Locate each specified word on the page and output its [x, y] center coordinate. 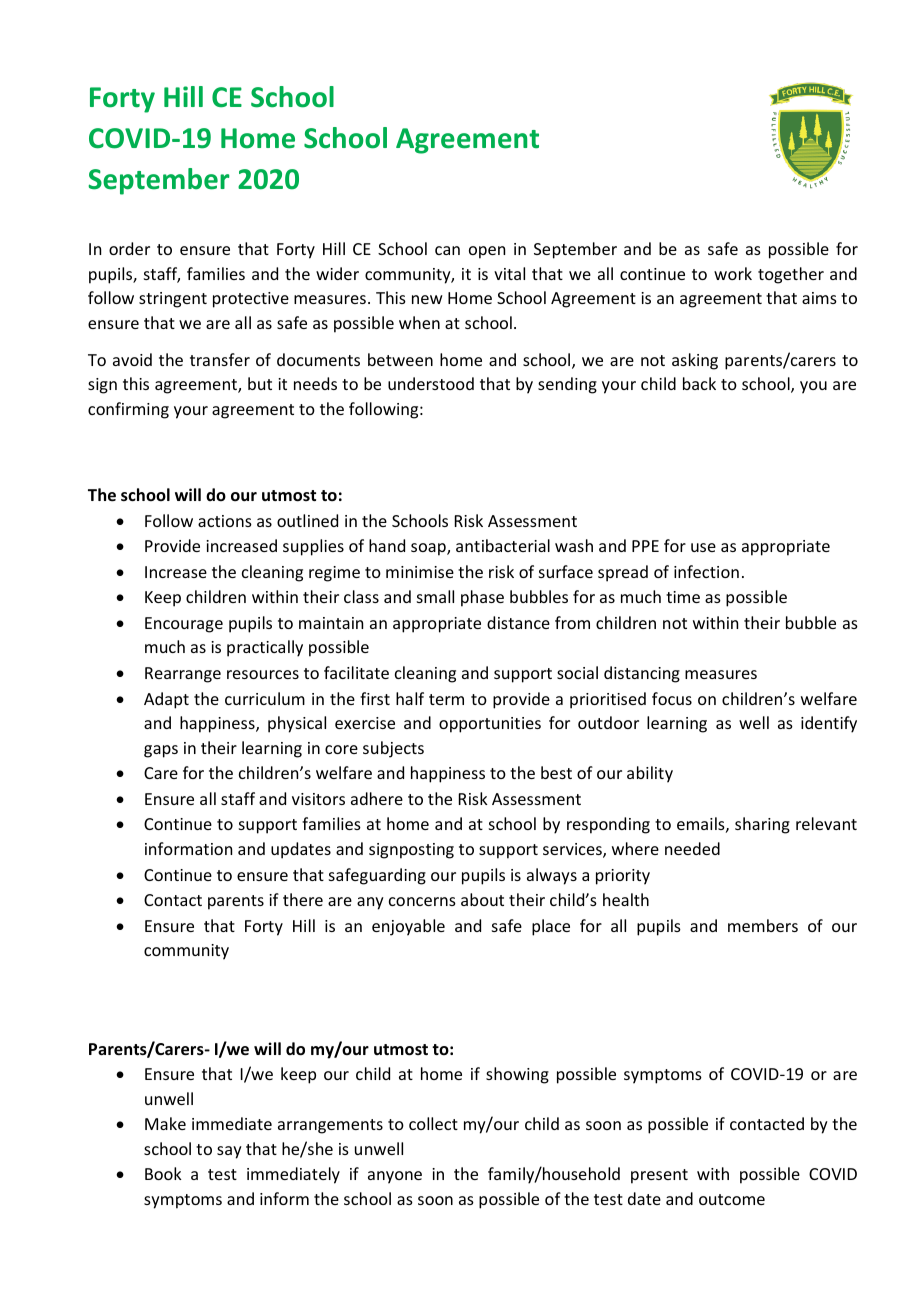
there [303, 899]
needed [692, 848]
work [733, 273]
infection [706, 571]
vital [509, 273]
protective [251, 300]
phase [482, 598]
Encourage [184, 625]
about [482, 899]
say [229, 1152]
